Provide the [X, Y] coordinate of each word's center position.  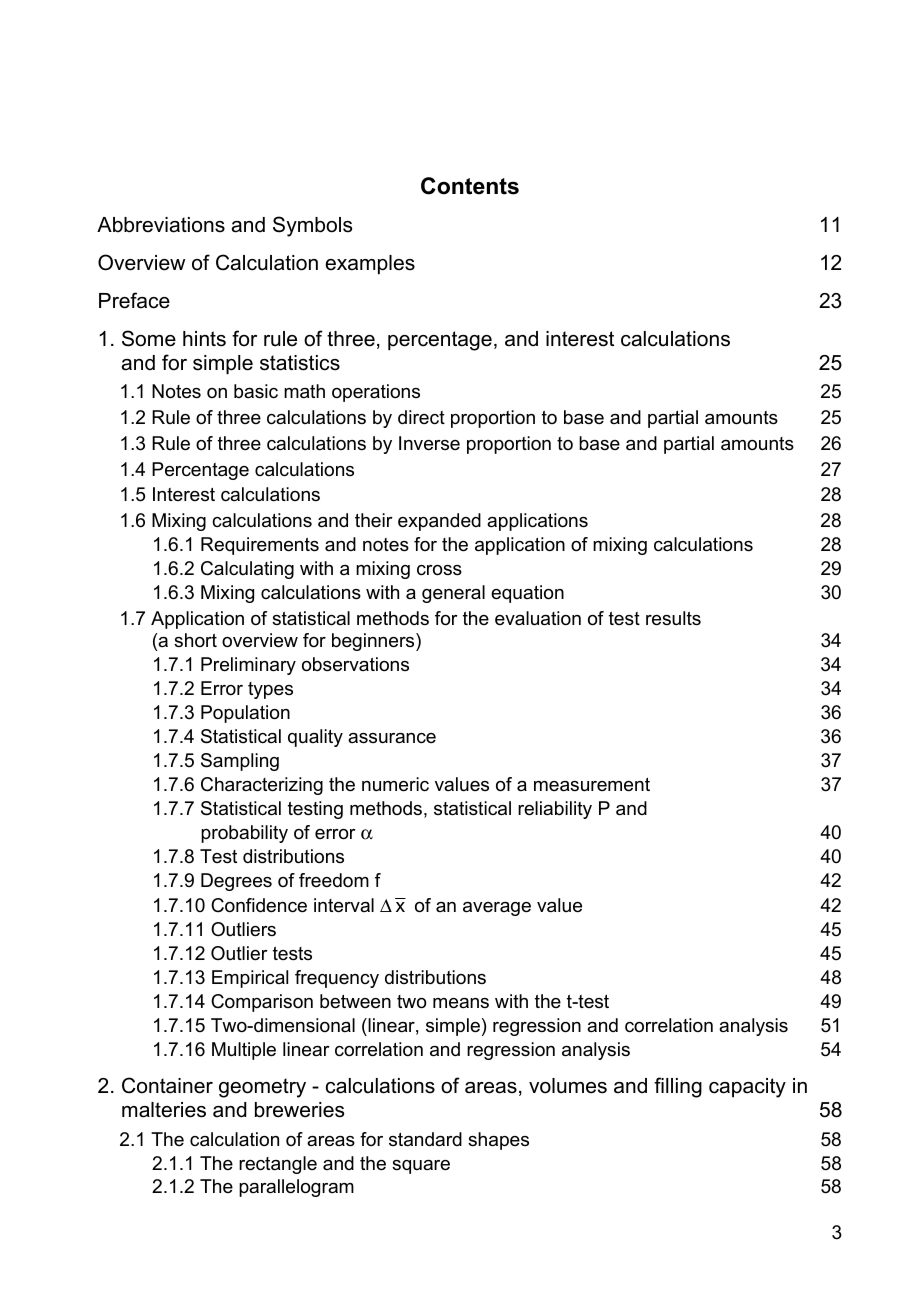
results [673, 618]
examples [370, 264]
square [421, 1167]
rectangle [278, 1165]
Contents [470, 186]
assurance [392, 738]
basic [256, 391]
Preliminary [248, 666]
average [497, 909]
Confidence [259, 905]
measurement [592, 785]
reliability [555, 810]
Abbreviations [161, 225]
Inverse [429, 443]
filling [678, 1087]
